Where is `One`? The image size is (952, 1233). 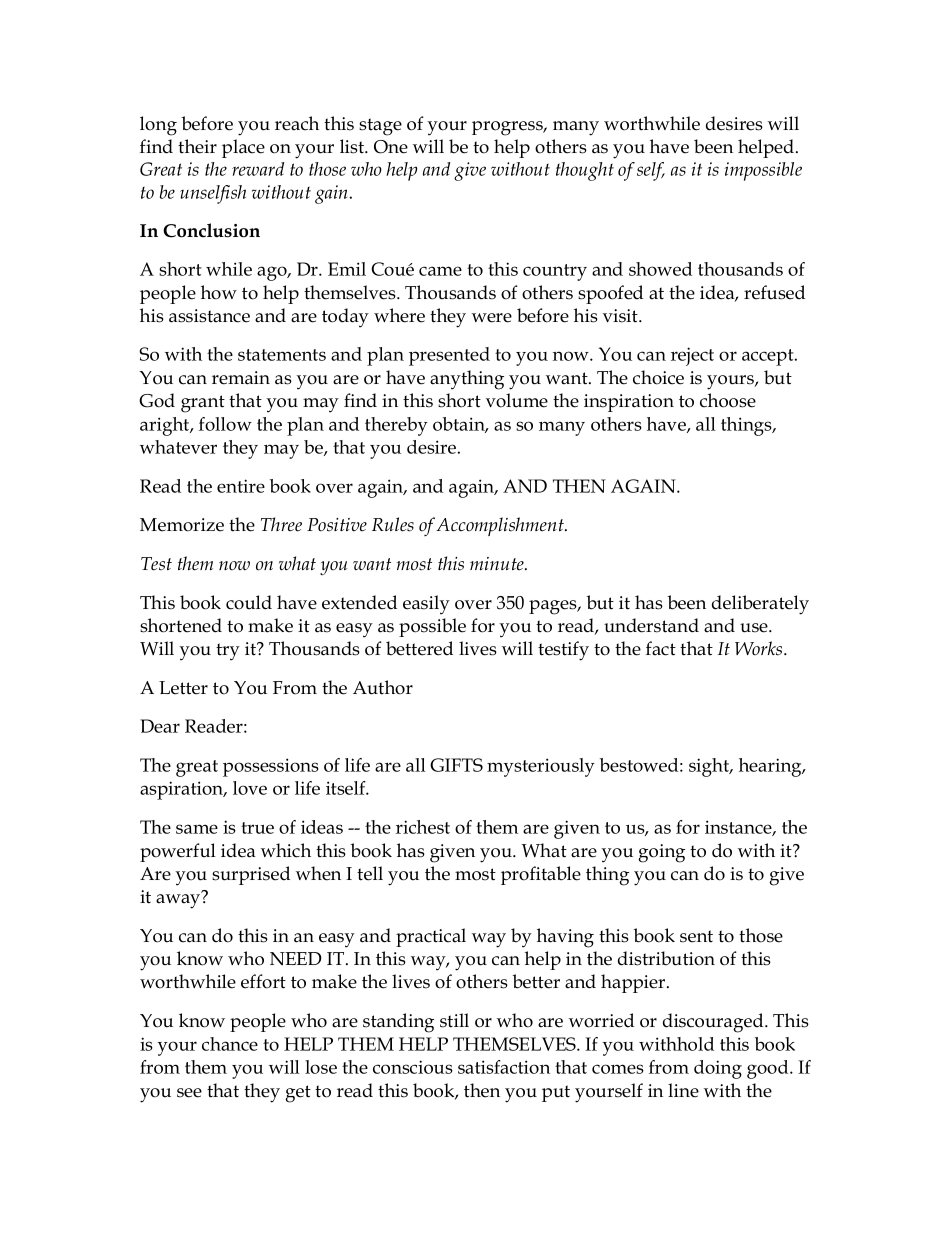 One is located at coordinates (391, 147).
